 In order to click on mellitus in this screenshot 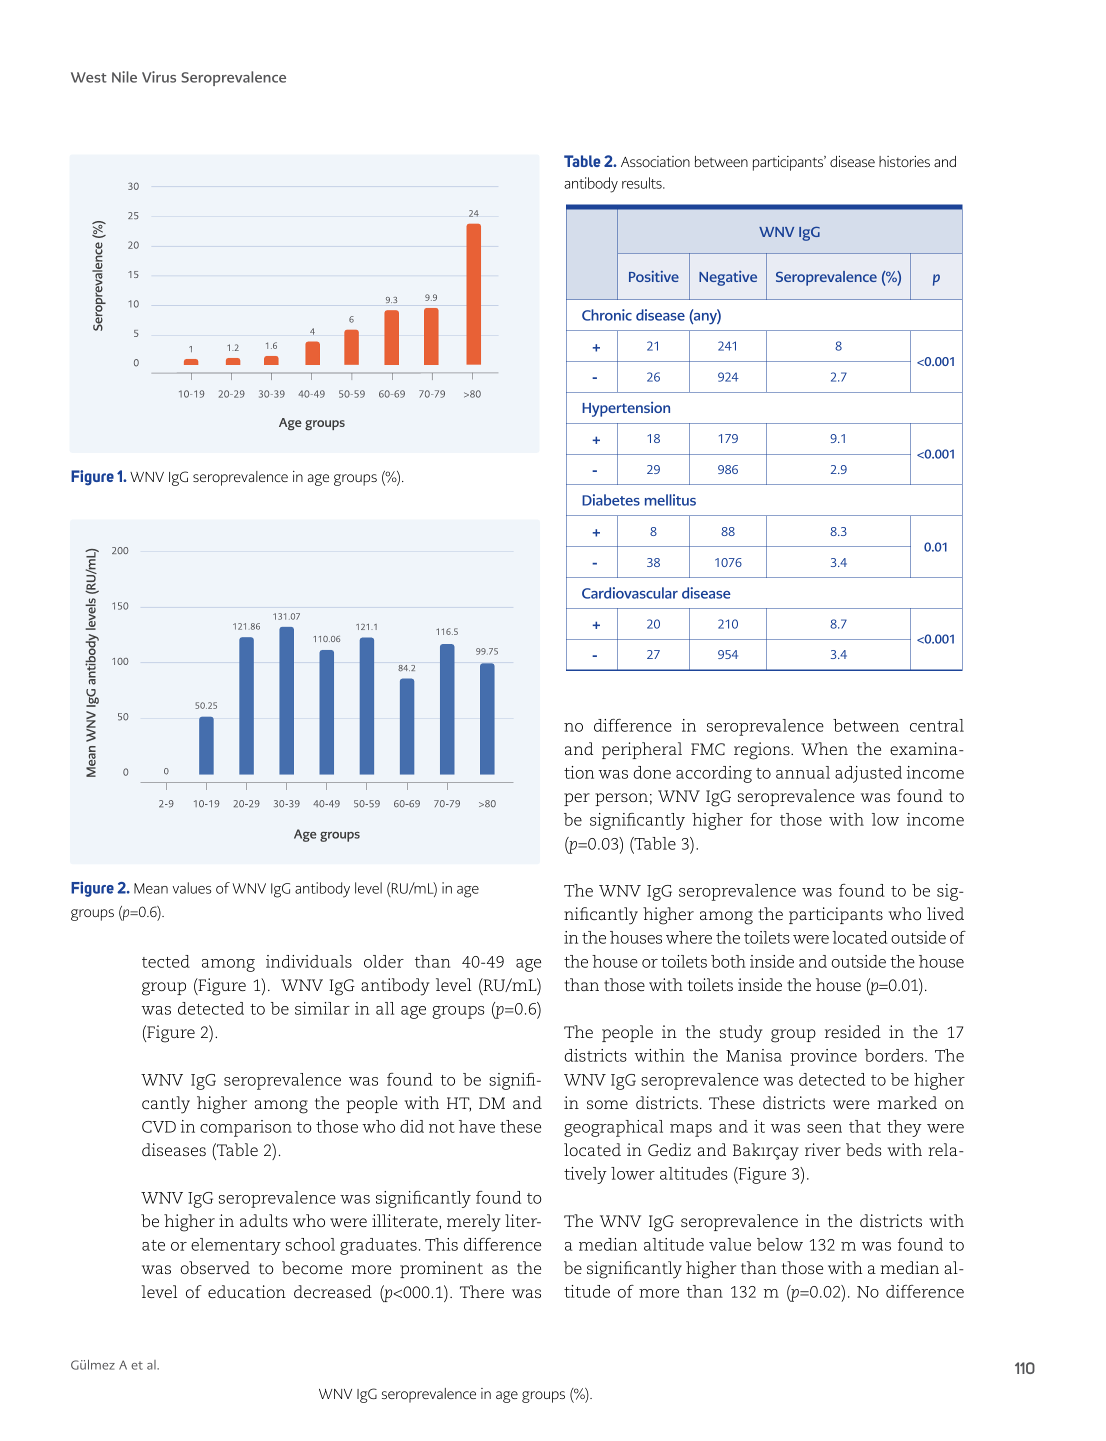, I will do `click(670, 500)`.
